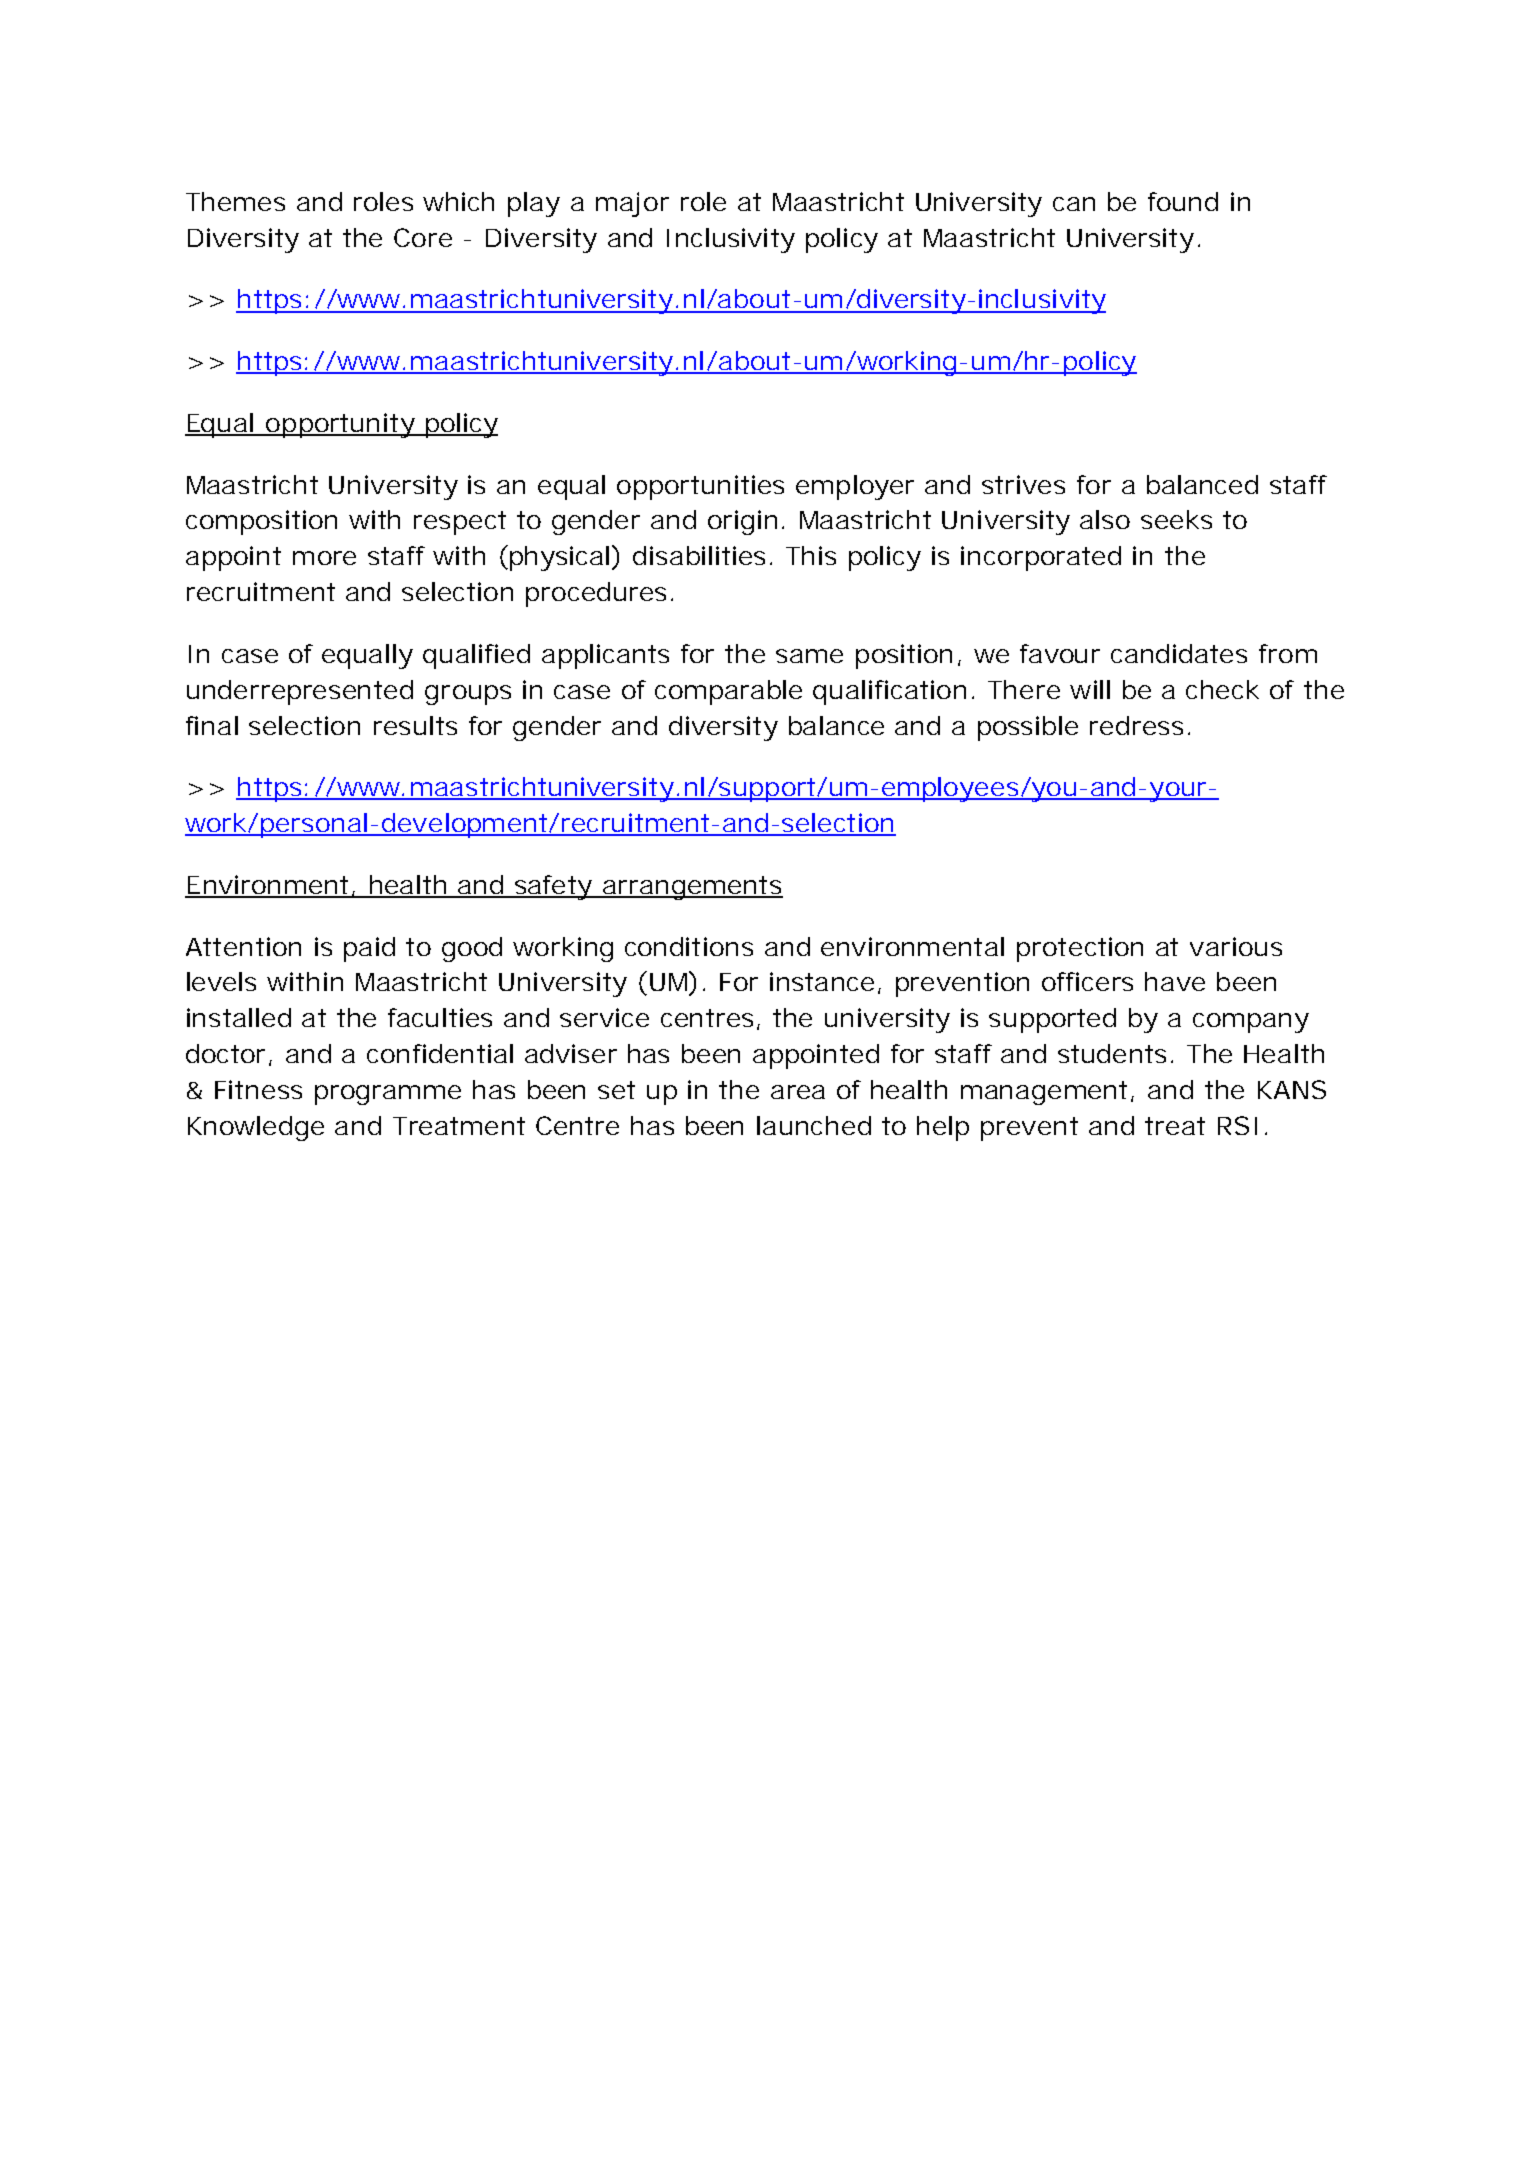  What do you see at coordinates (423, 237) in the page?
I see `Core` at bounding box center [423, 237].
